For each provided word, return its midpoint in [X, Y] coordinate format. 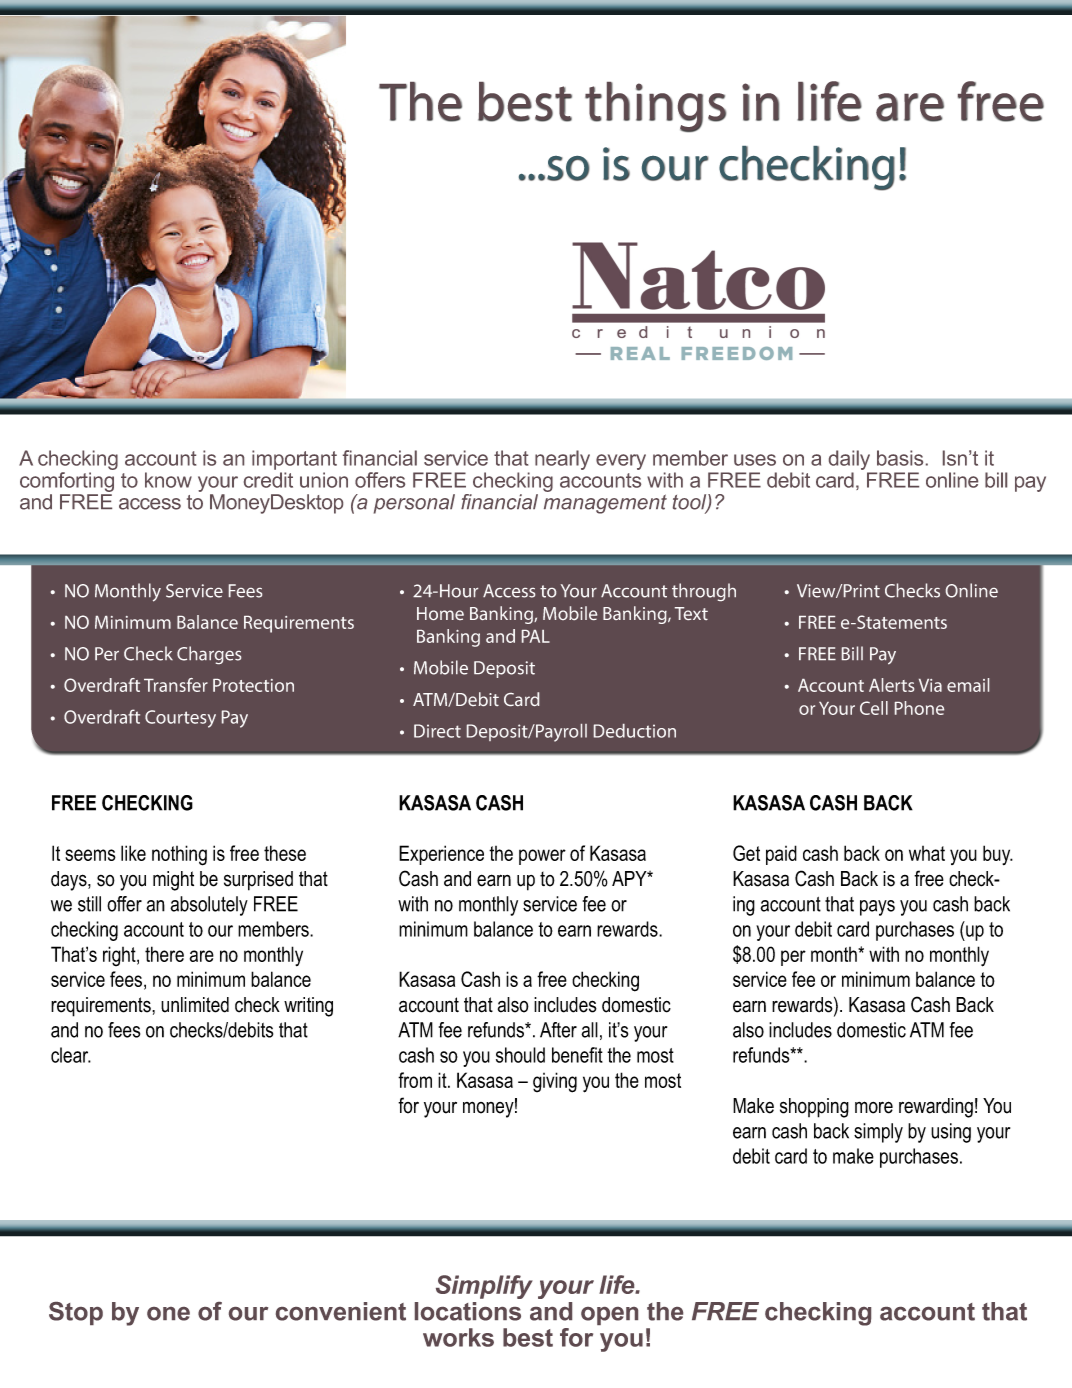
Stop [76, 1313]
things [655, 107]
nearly [562, 460]
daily [851, 461]
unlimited [195, 1005]
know [168, 480]
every [621, 462]
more [874, 1107]
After [558, 1030]
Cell [874, 708]
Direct [437, 731]
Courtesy [180, 719]
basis [900, 458]
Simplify [484, 1287]
